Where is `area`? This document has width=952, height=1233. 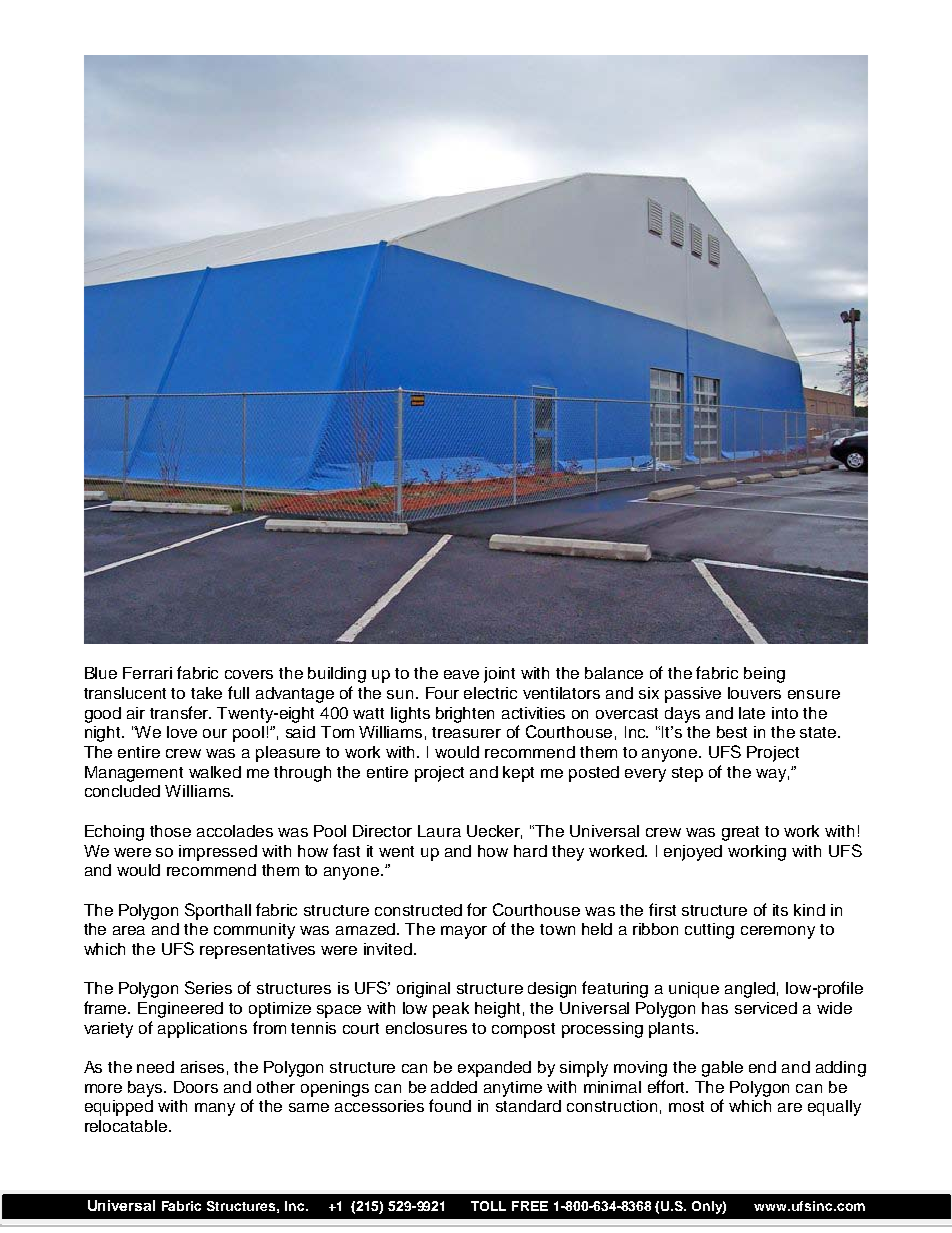
area is located at coordinates (129, 930).
